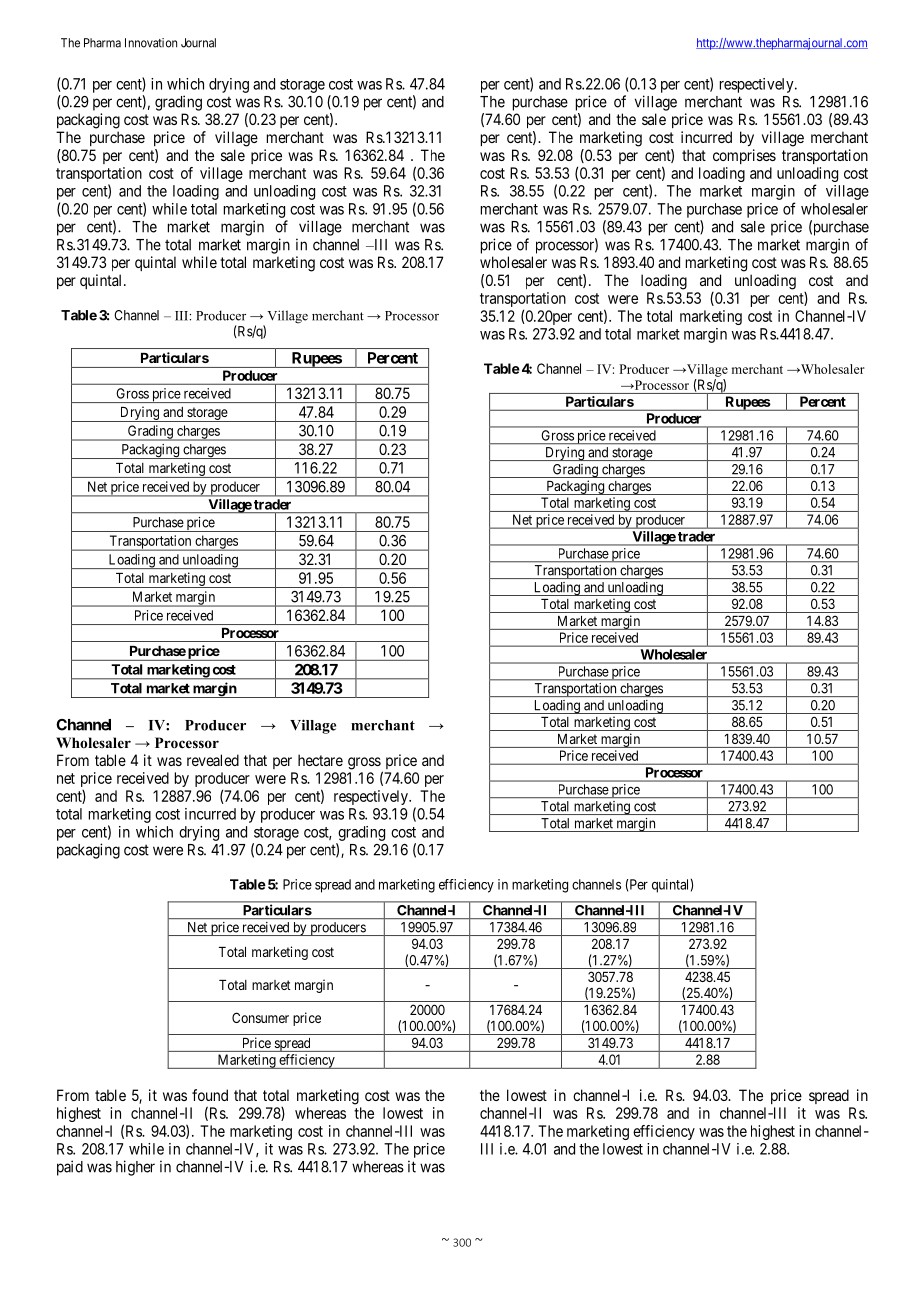 The width and height of the page is (924, 1308). Describe the element at coordinates (320, 760) in the page. I see `hectare` at that location.
